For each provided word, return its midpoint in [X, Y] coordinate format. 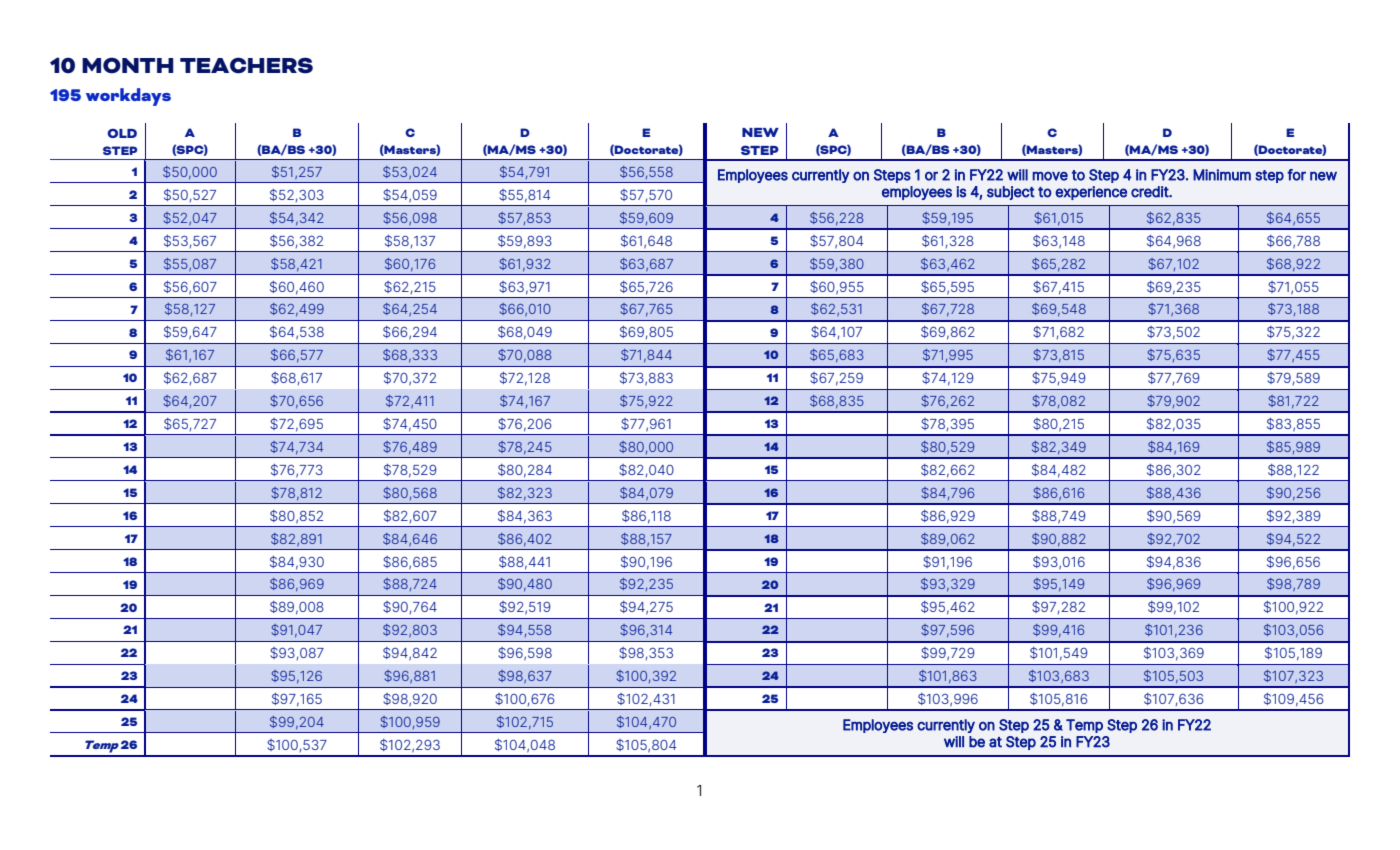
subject [1011, 193]
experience [1091, 193]
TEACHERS [246, 65]
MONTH [128, 65]
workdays [128, 97]
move [1050, 176]
